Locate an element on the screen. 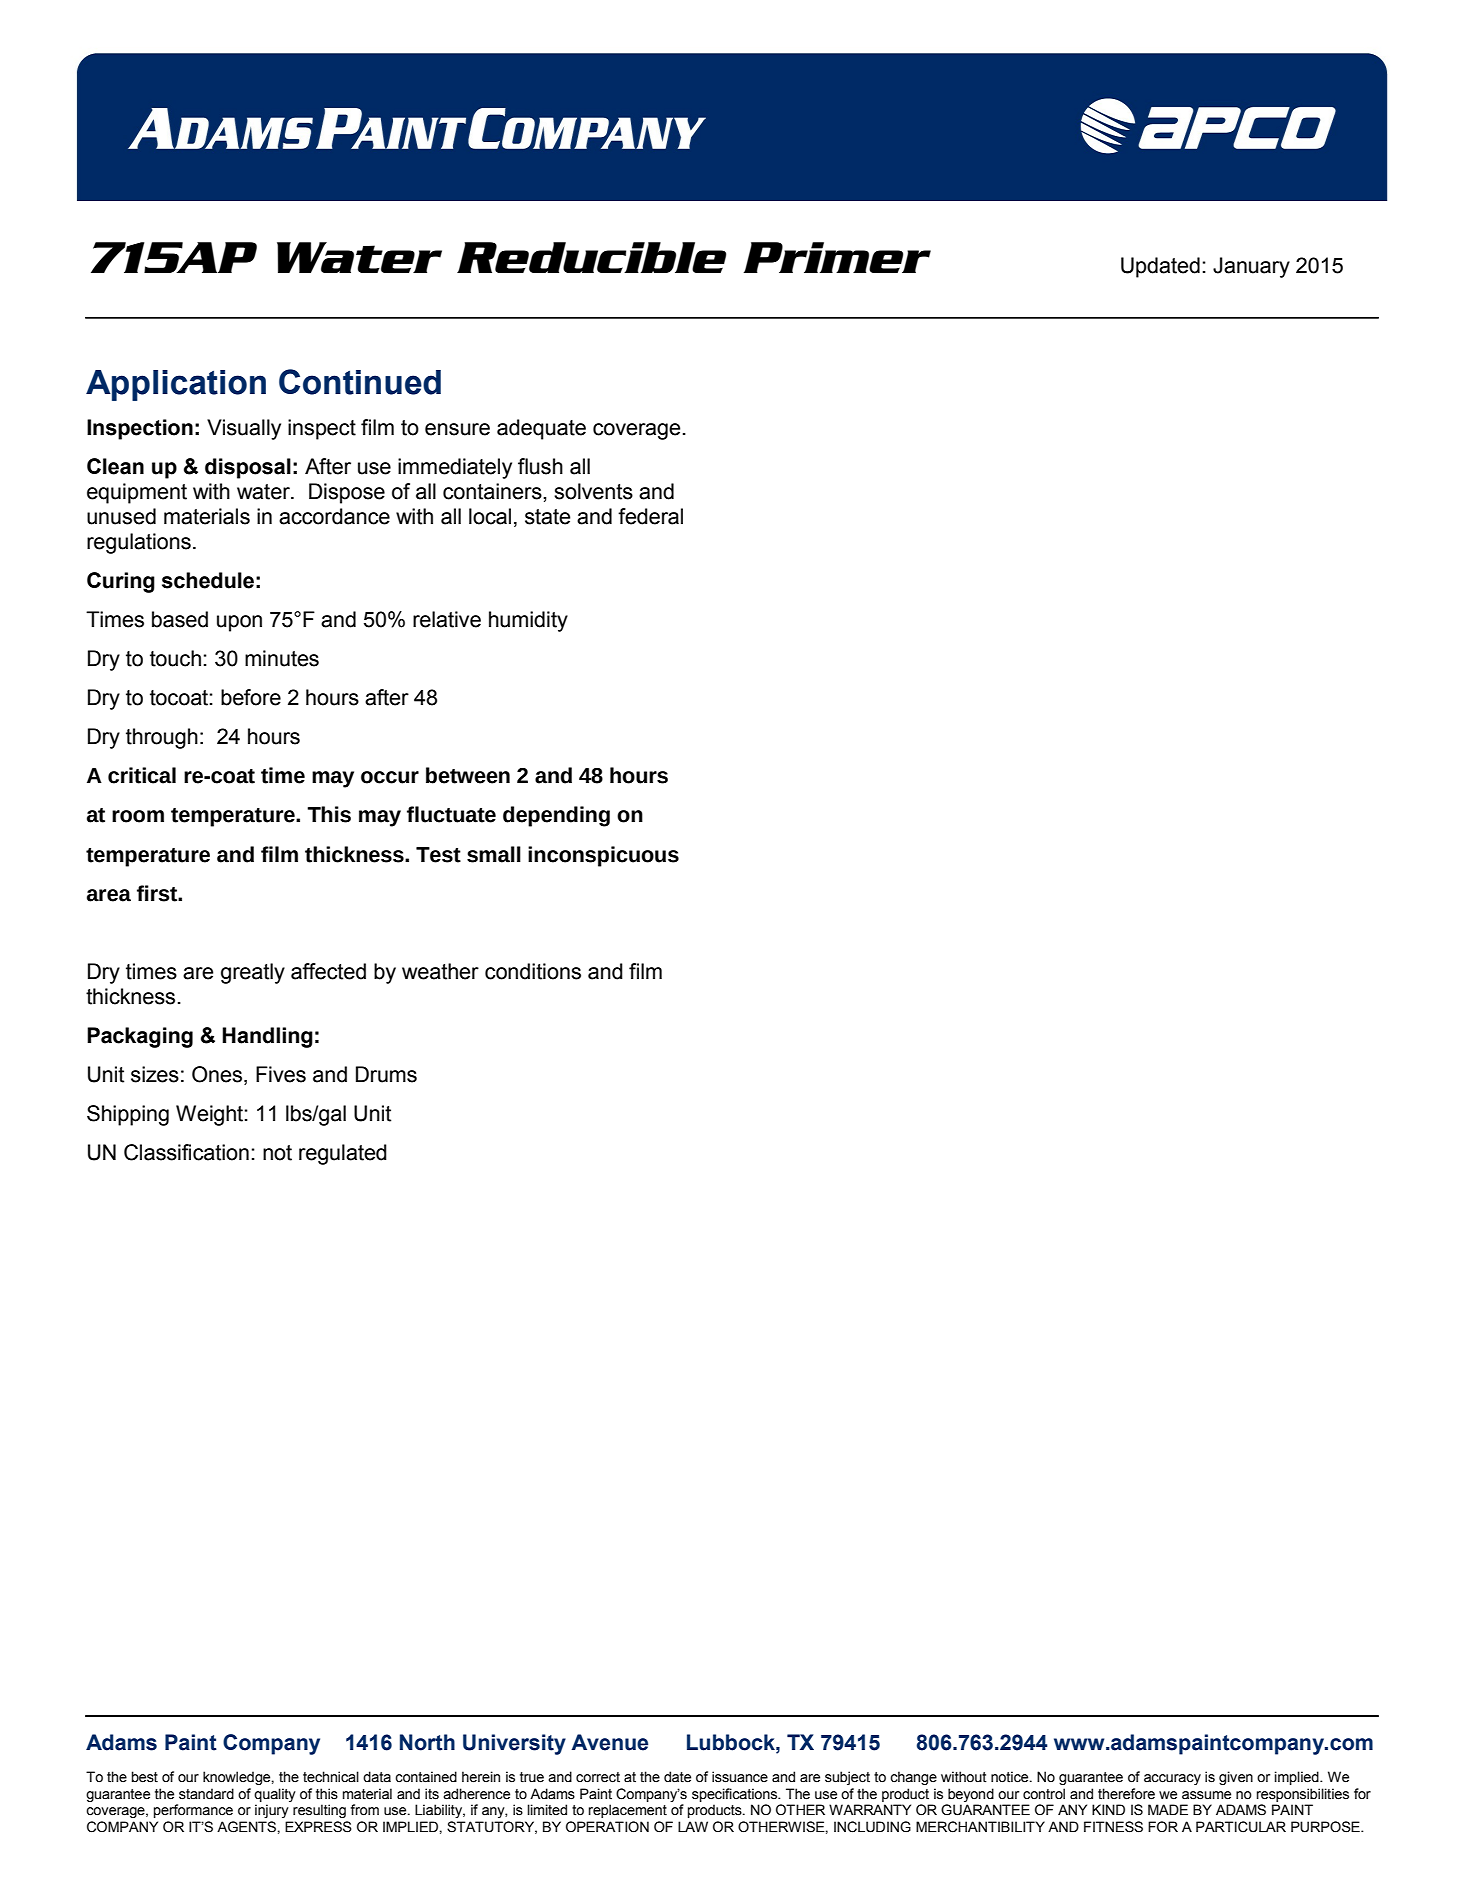  quality is located at coordinates (275, 1795).
